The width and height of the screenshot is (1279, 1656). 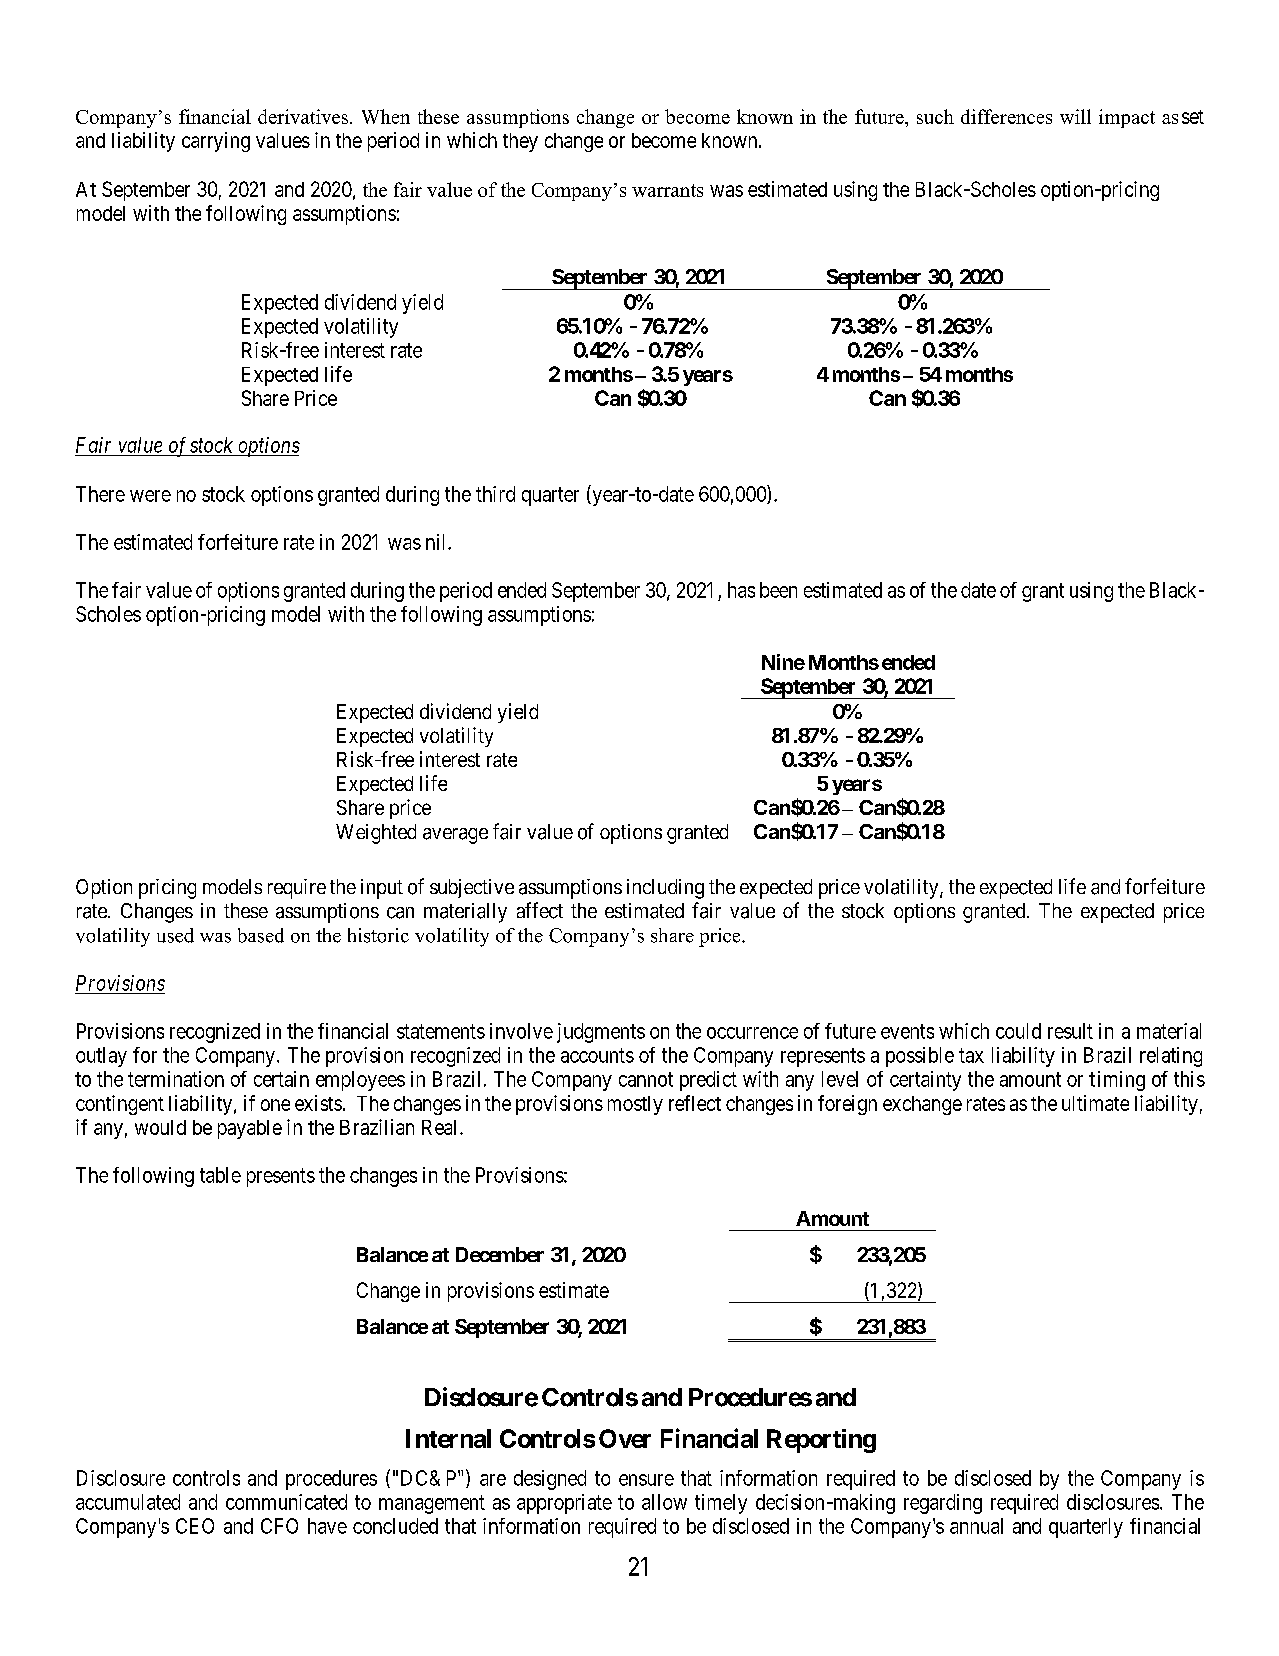 I want to click on carrying, so click(x=216, y=142).
